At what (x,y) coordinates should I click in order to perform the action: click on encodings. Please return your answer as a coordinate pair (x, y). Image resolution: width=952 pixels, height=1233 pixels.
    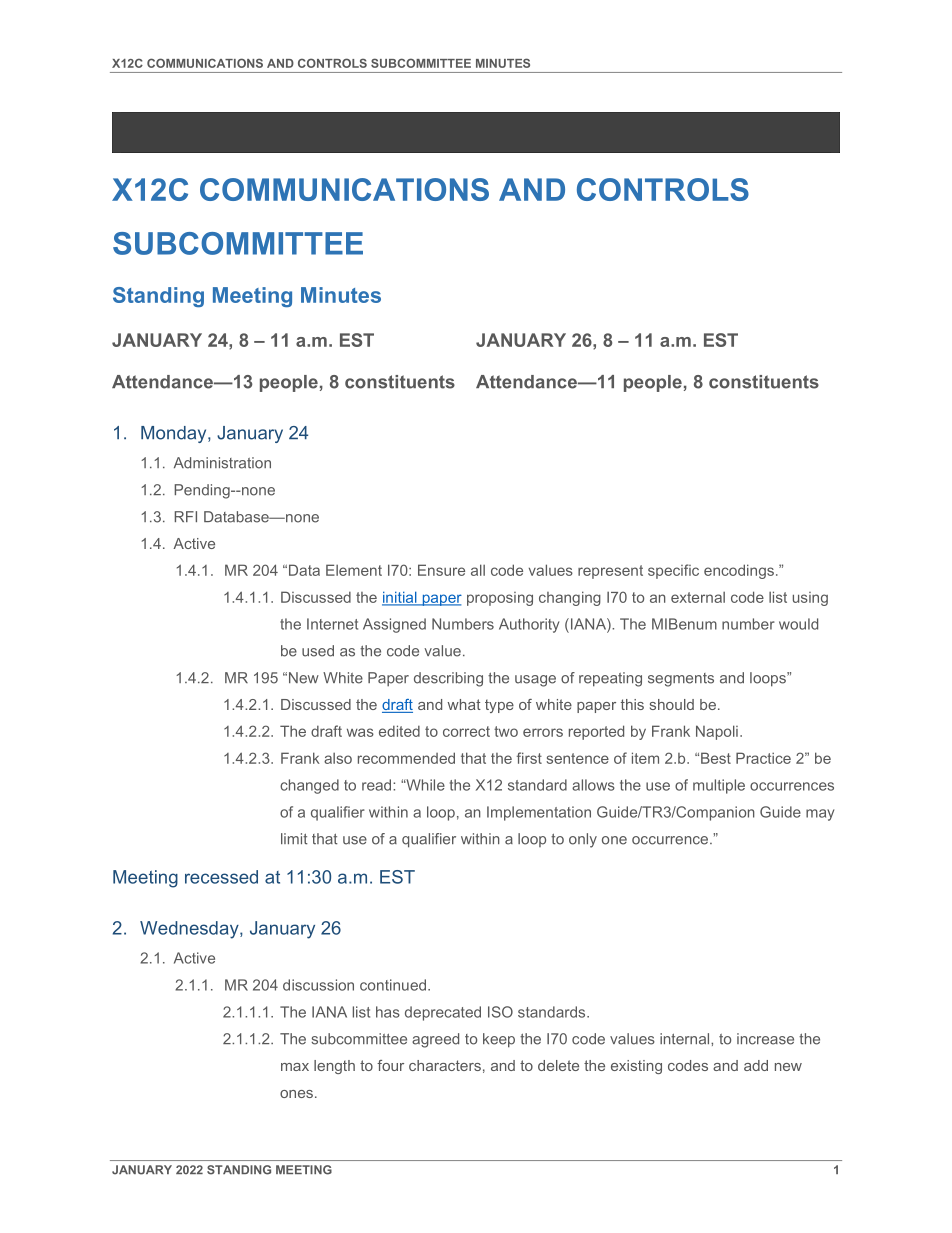
    Looking at the image, I should click on (739, 571).
